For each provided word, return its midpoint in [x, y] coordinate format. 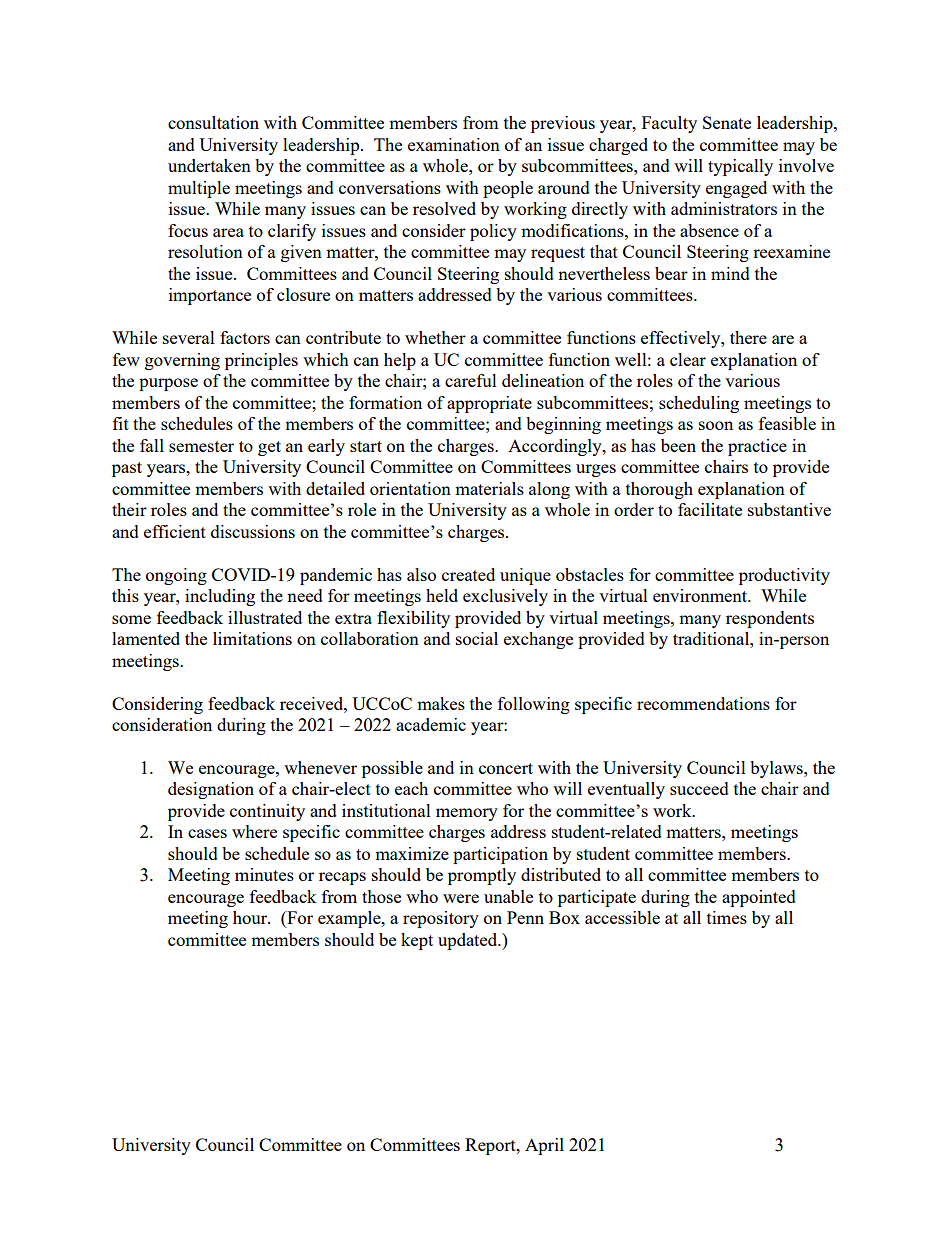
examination [454, 144]
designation [211, 790]
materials [489, 488]
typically [740, 167]
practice [757, 447]
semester [201, 446]
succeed [699, 788]
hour [251, 917]
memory [467, 814]
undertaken [209, 165]
